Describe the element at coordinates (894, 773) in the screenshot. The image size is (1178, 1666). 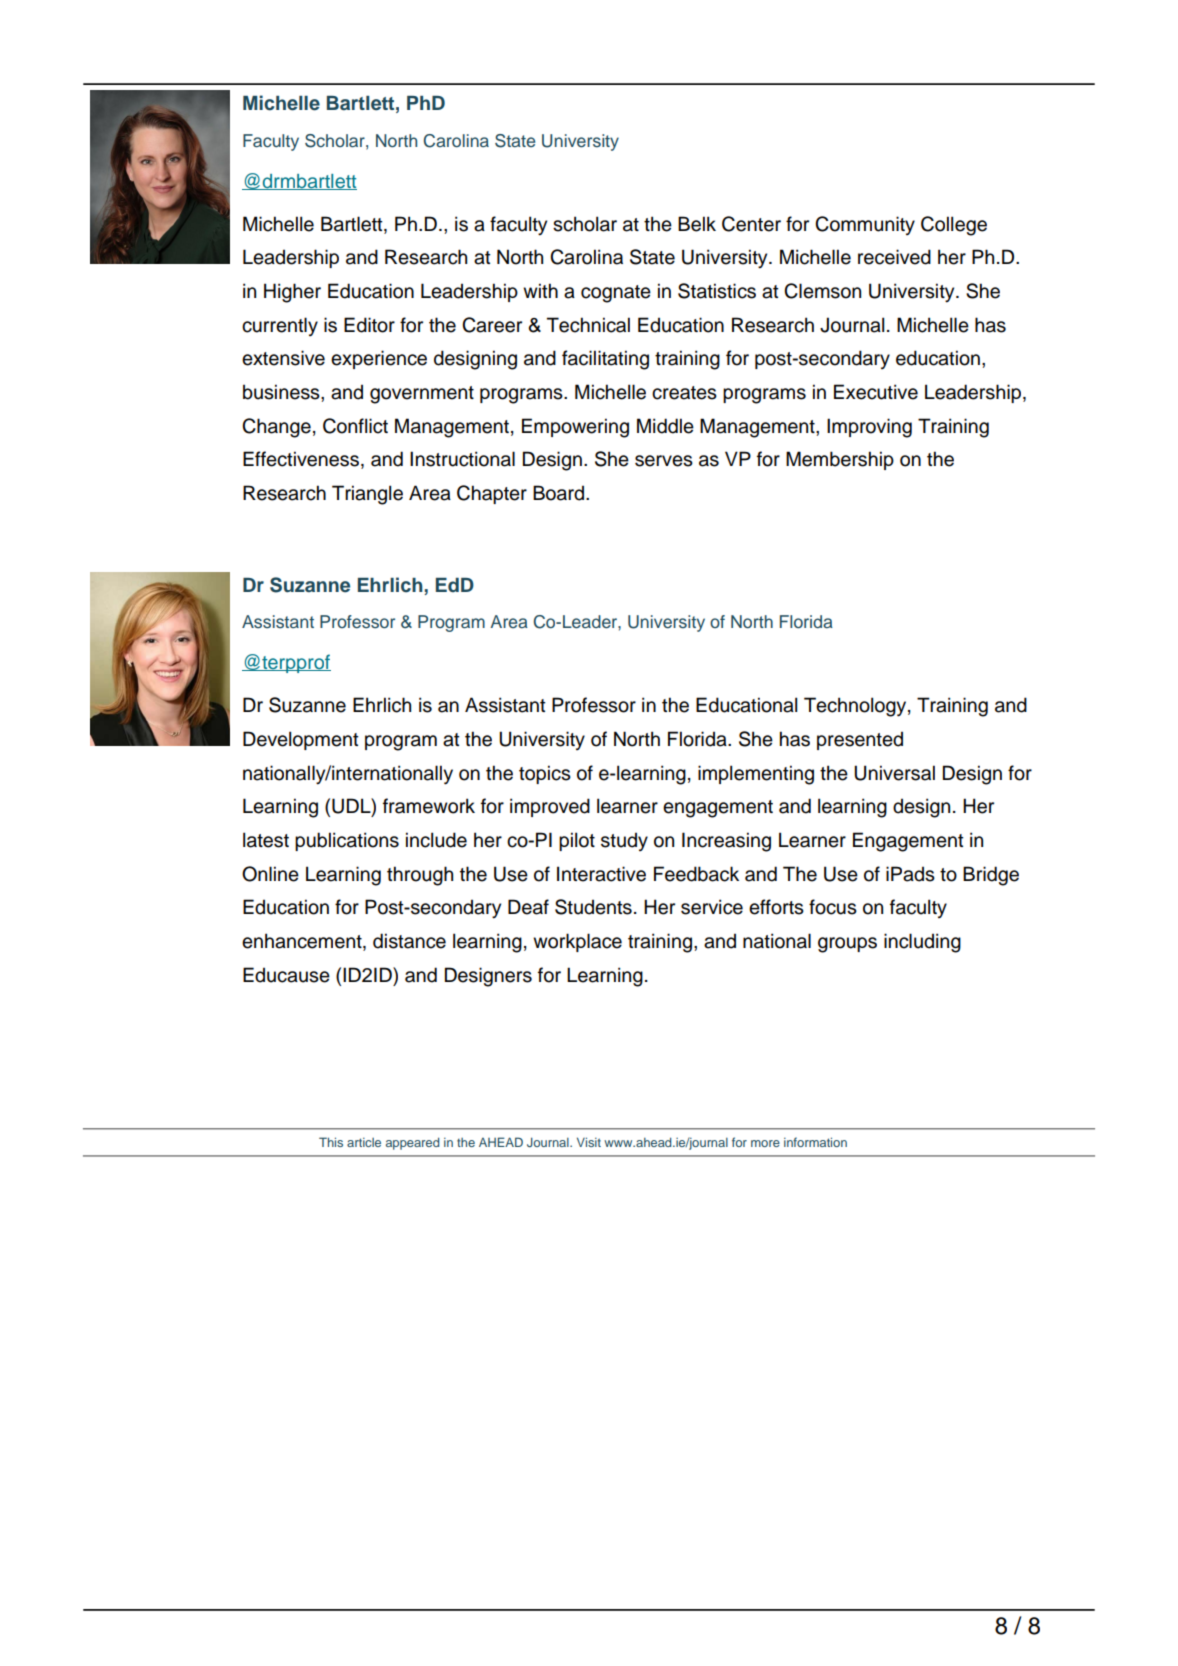
I see `Universal` at that location.
